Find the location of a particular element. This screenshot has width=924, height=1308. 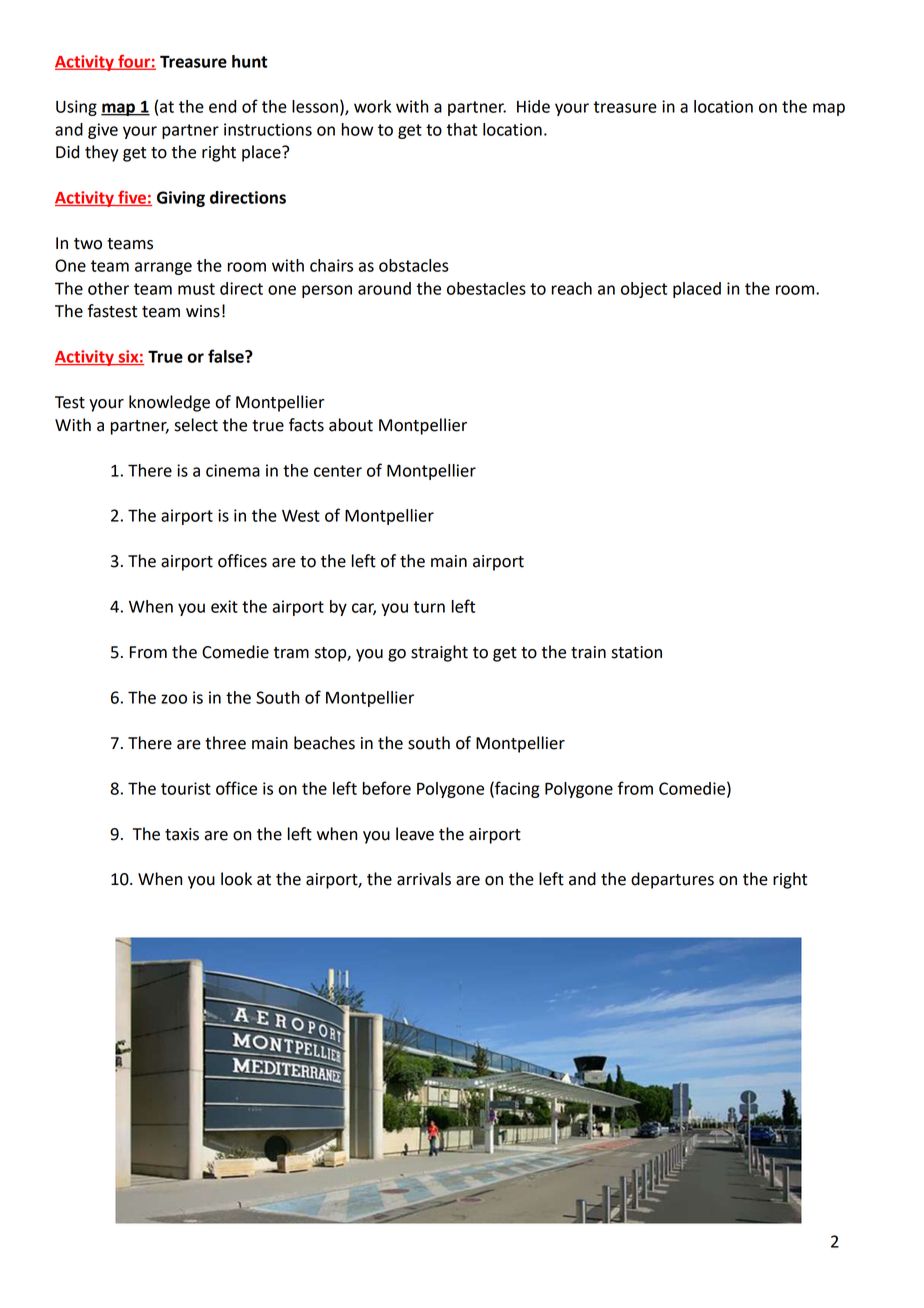

arrange is located at coordinates (163, 268).
